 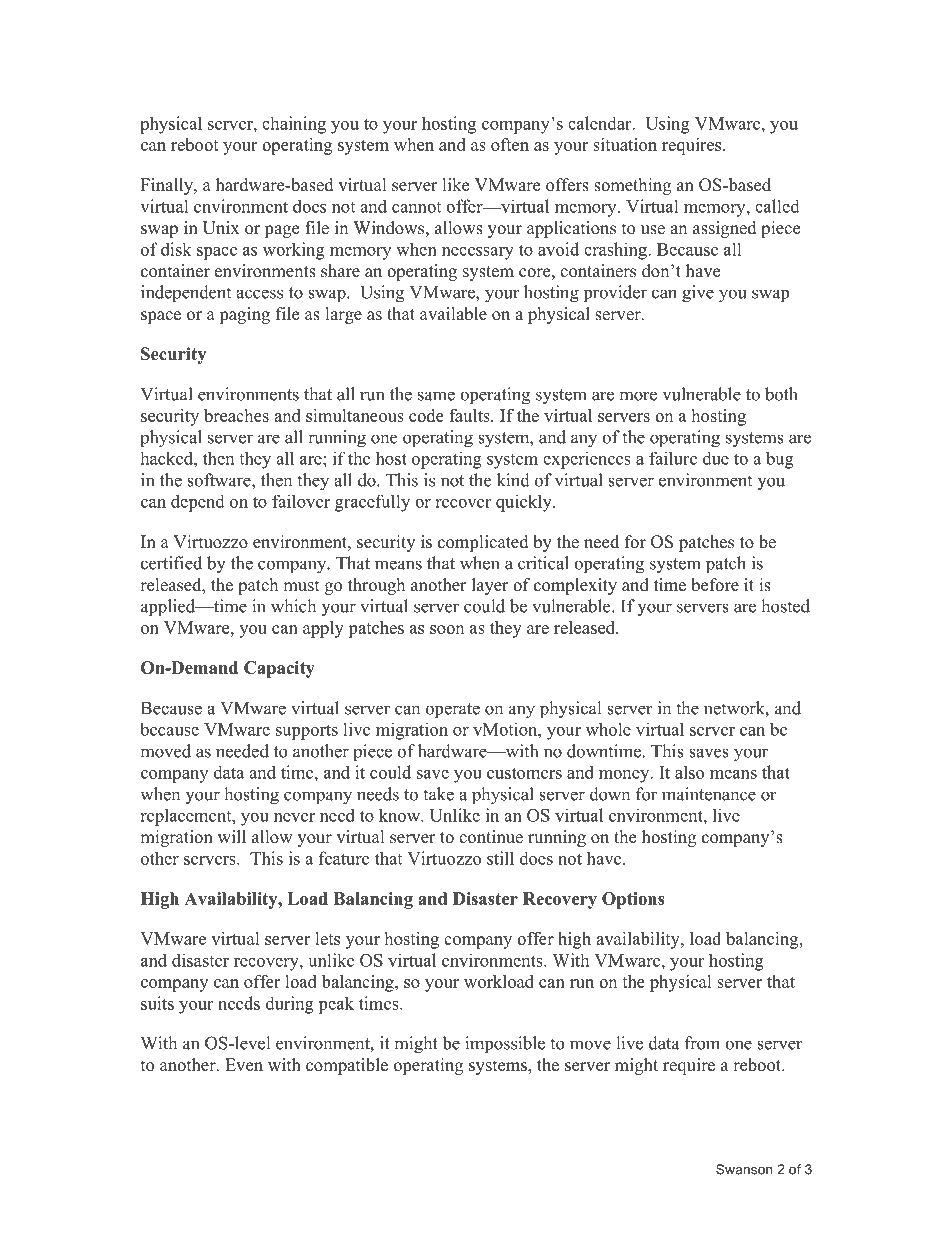 What do you see at coordinates (294, 125) in the screenshot?
I see `chaining` at bounding box center [294, 125].
